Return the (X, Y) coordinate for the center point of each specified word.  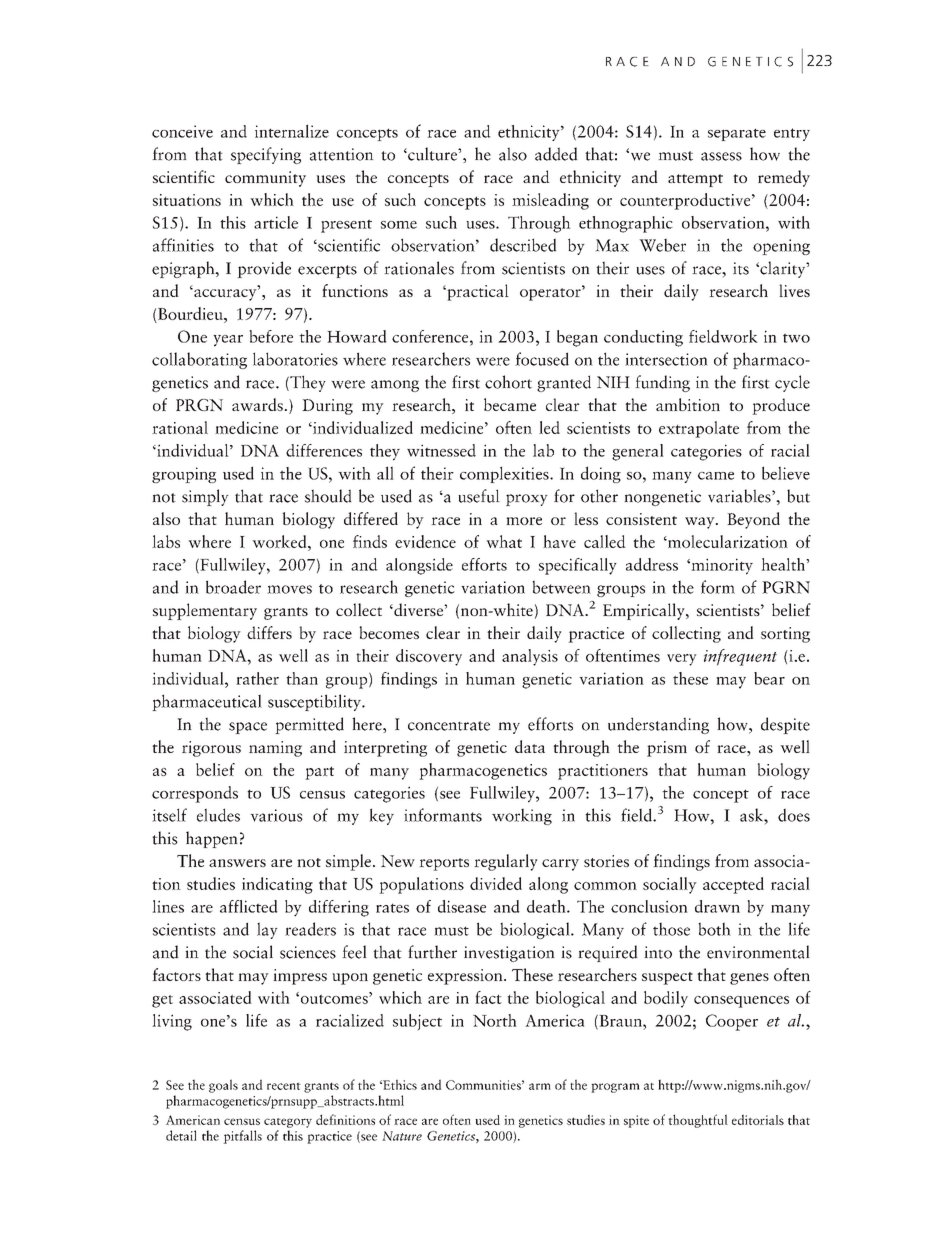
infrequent (740, 657)
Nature (402, 1136)
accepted (733, 885)
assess (721, 156)
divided (496, 883)
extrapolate (699, 429)
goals (223, 1086)
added (556, 154)
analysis (530, 657)
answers (237, 863)
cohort (508, 382)
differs (269, 632)
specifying (266, 155)
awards (258, 404)
